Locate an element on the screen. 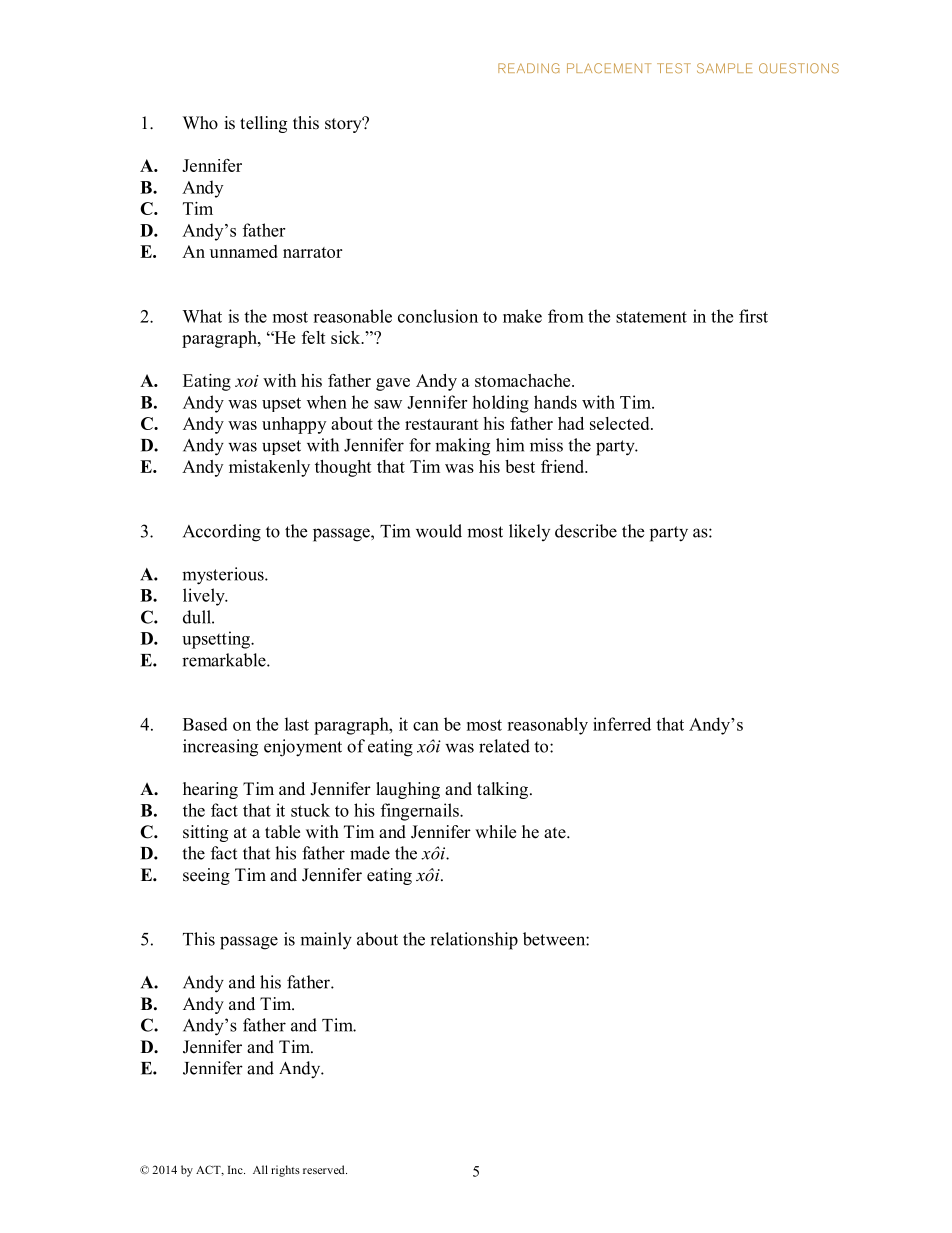  remarkable is located at coordinates (225, 660).
